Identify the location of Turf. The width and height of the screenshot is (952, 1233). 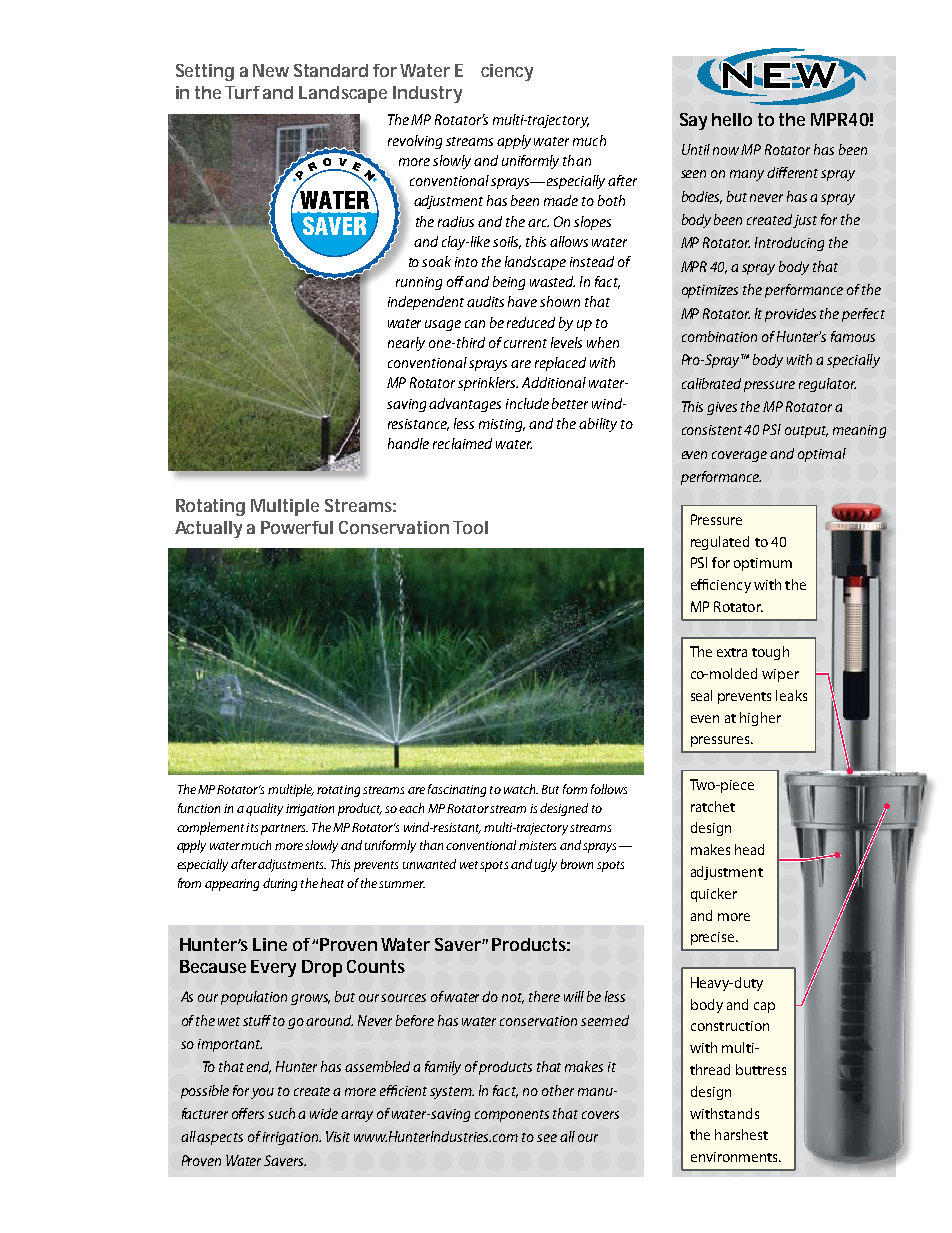
(242, 92).
